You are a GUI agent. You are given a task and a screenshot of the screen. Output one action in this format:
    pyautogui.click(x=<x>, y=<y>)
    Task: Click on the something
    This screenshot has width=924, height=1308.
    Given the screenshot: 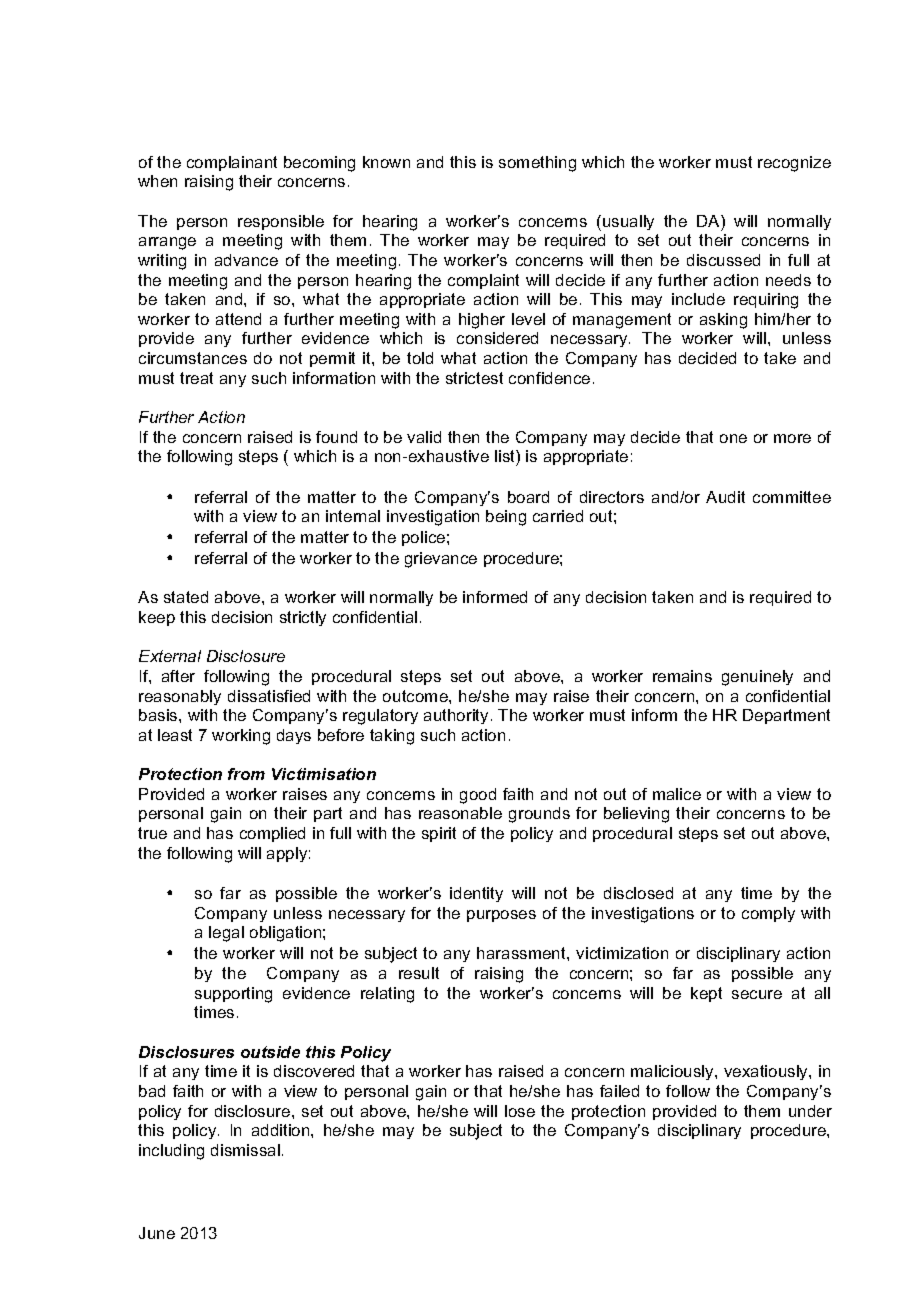 What is the action you would take?
    pyautogui.click(x=537, y=164)
